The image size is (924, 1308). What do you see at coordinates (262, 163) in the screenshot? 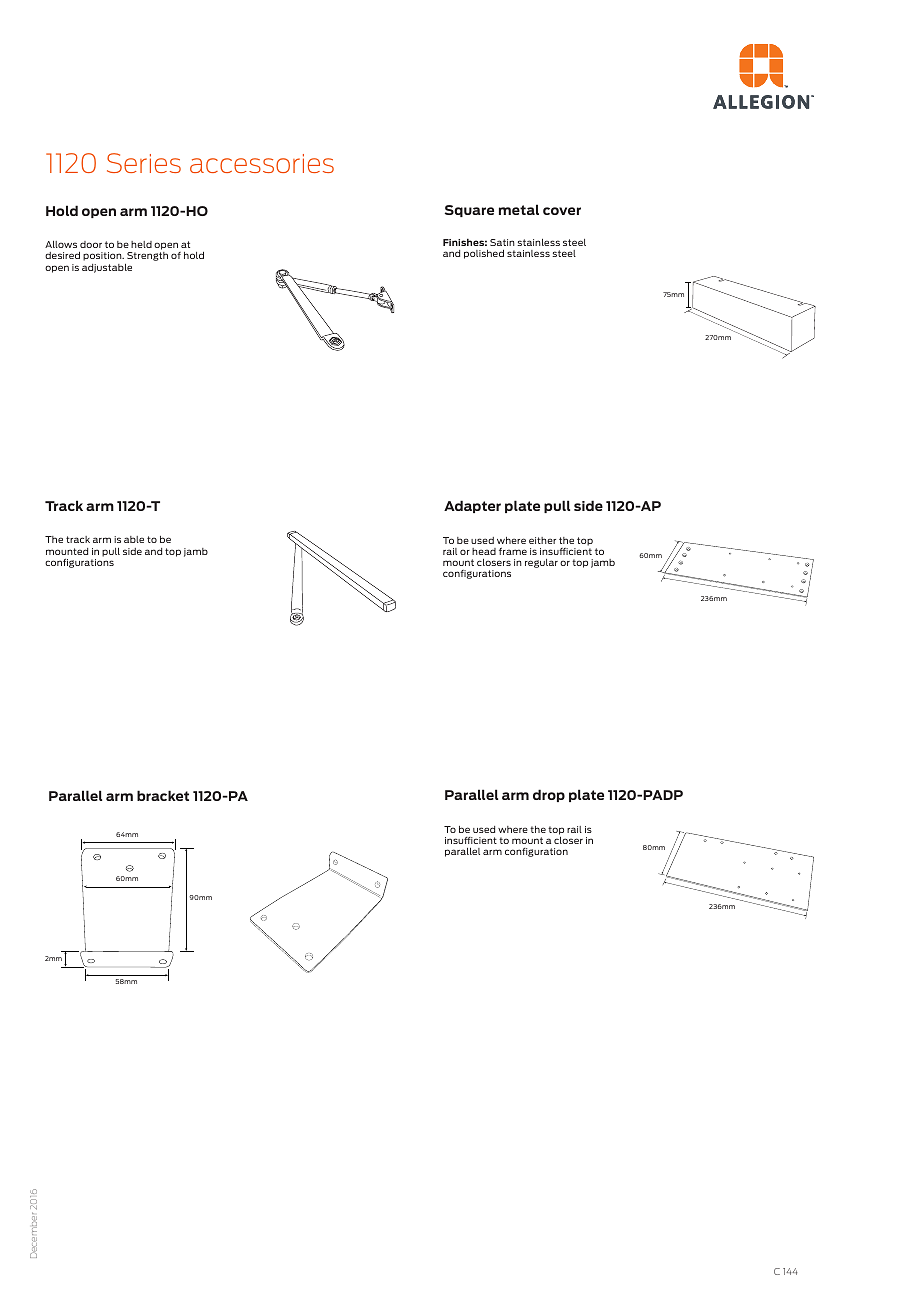
I see `accessories` at bounding box center [262, 163].
